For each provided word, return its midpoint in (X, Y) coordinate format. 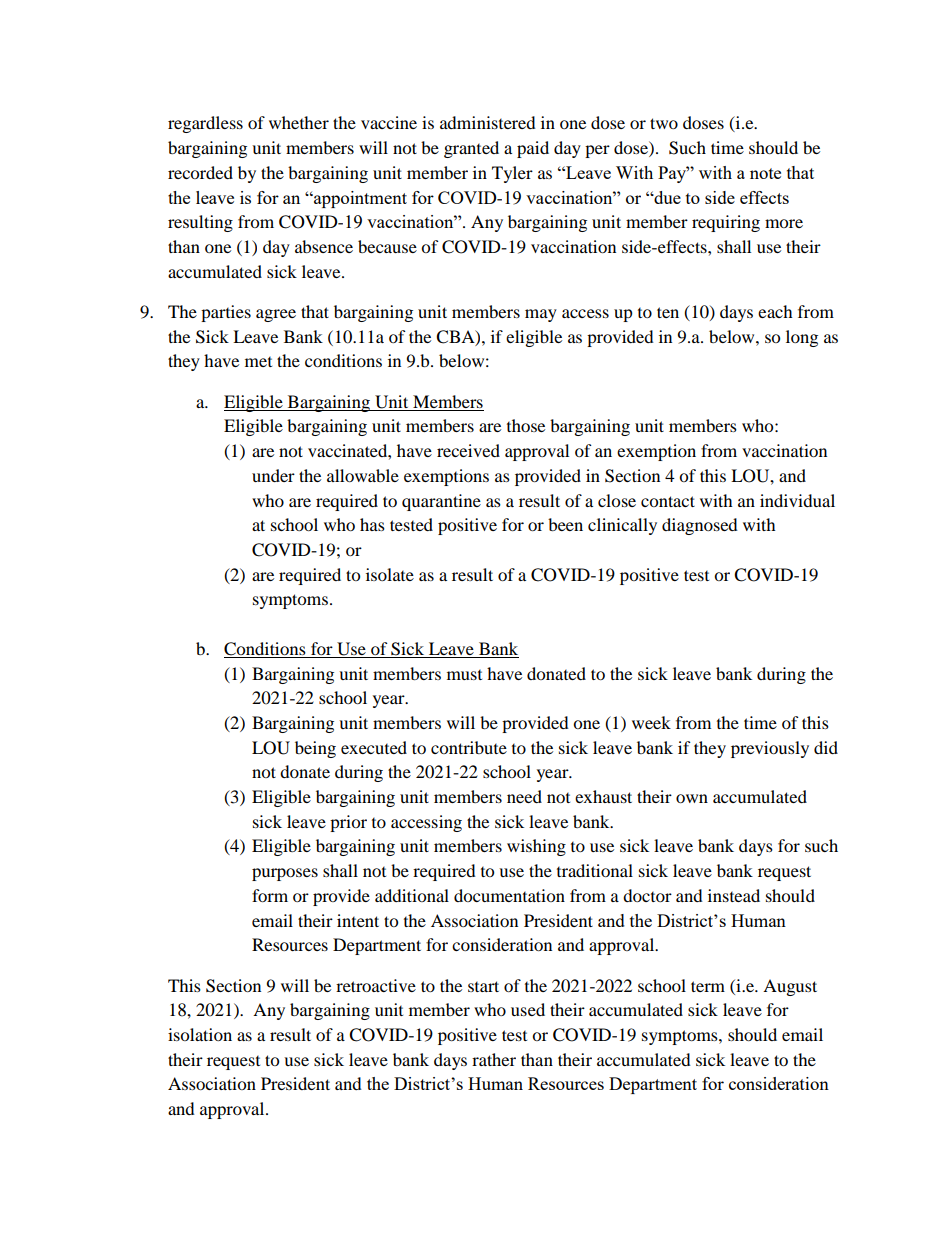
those (526, 425)
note (765, 173)
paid (533, 149)
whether (299, 122)
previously (770, 749)
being (315, 749)
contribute (469, 747)
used (528, 1009)
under (273, 475)
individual (797, 500)
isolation (200, 1034)
